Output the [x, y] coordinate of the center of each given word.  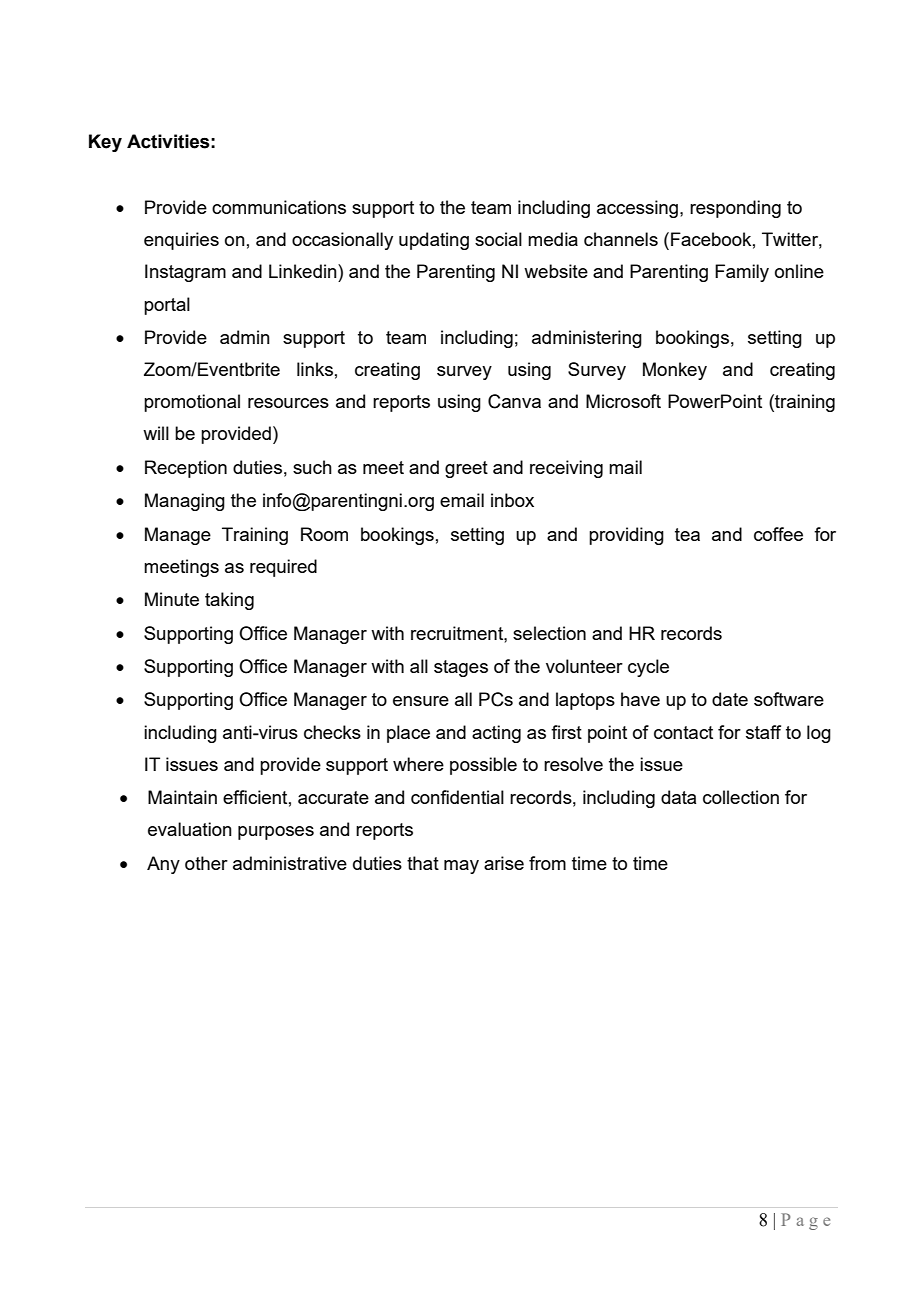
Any [163, 865]
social [498, 239]
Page [805, 1221]
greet [466, 469]
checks [332, 732]
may [461, 867]
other [206, 863]
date [730, 699]
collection [741, 797]
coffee [778, 534]
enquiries [181, 241]
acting [496, 734]
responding [735, 209]
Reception [186, 469]
